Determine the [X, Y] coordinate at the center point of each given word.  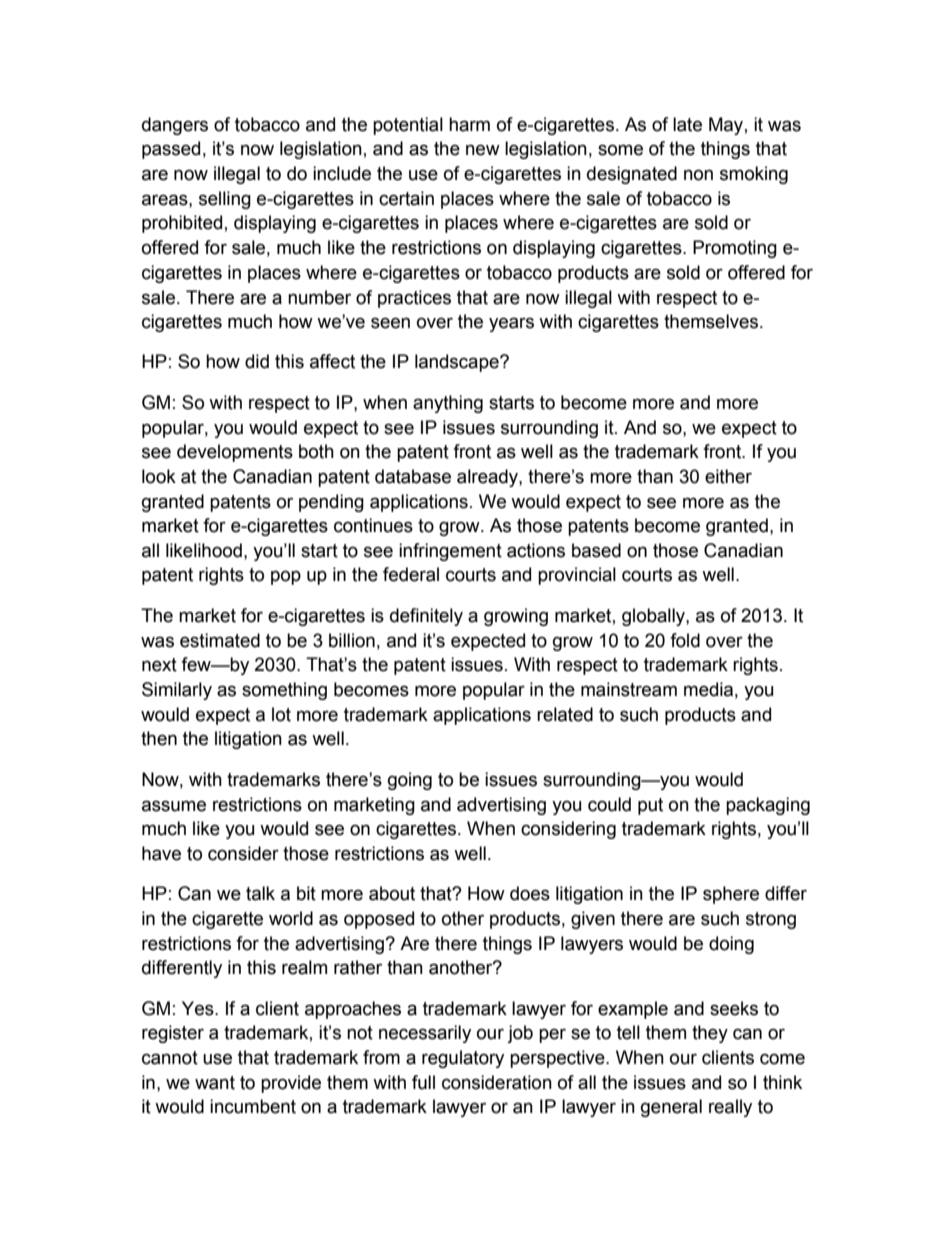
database [413, 476]
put [650, 806]
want [215, 1083]
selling [225, 200]
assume [174, 806]
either [728, 476]
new [483, 150]
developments [235, 453]
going [410, 781]
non [698, 175]
